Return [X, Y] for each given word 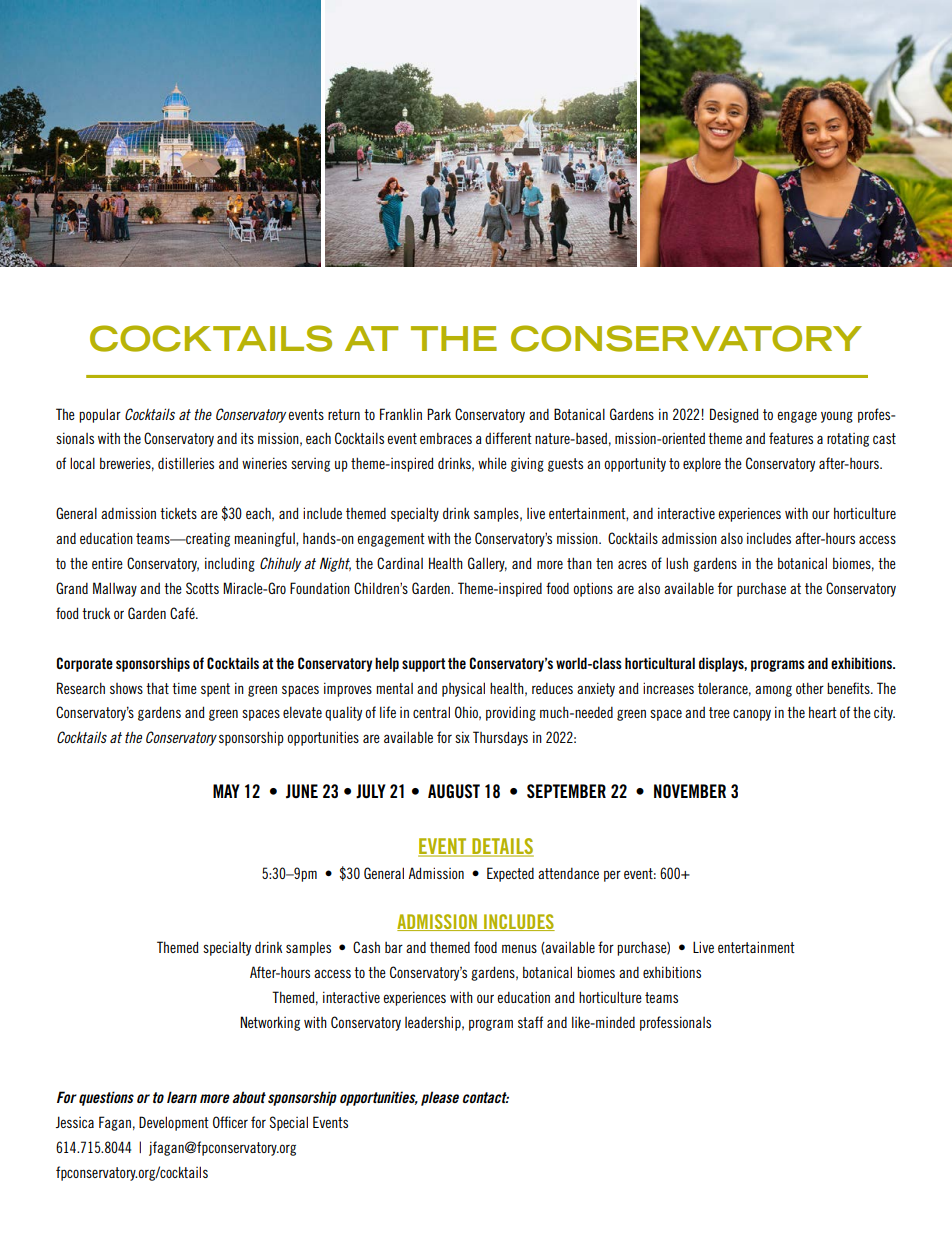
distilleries [186, 463]
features [791, 438]
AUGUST [454, 791]
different [508, 438]
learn [182, 1097]
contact [486, 1097]
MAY [226, 791]
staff [530, 1022]
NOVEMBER [690, 791]
